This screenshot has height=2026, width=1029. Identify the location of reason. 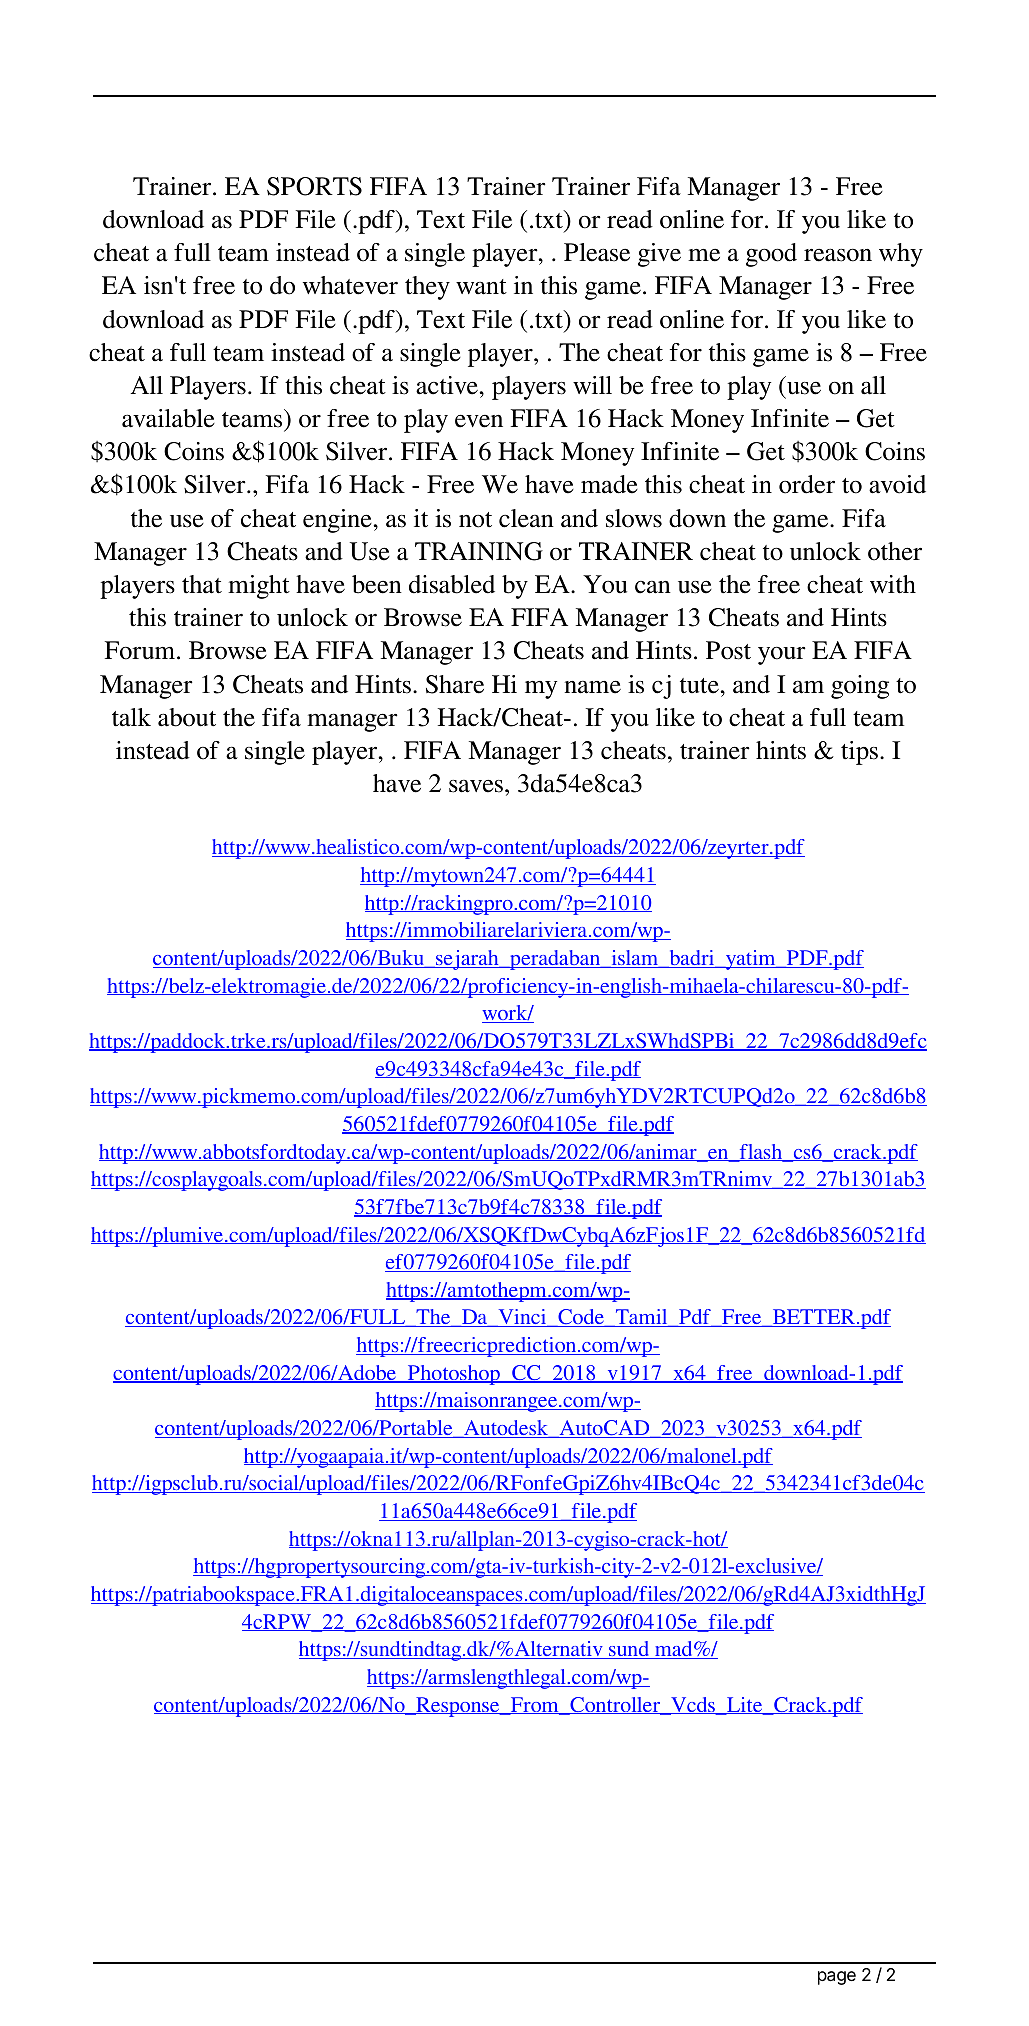
(838, 255).
